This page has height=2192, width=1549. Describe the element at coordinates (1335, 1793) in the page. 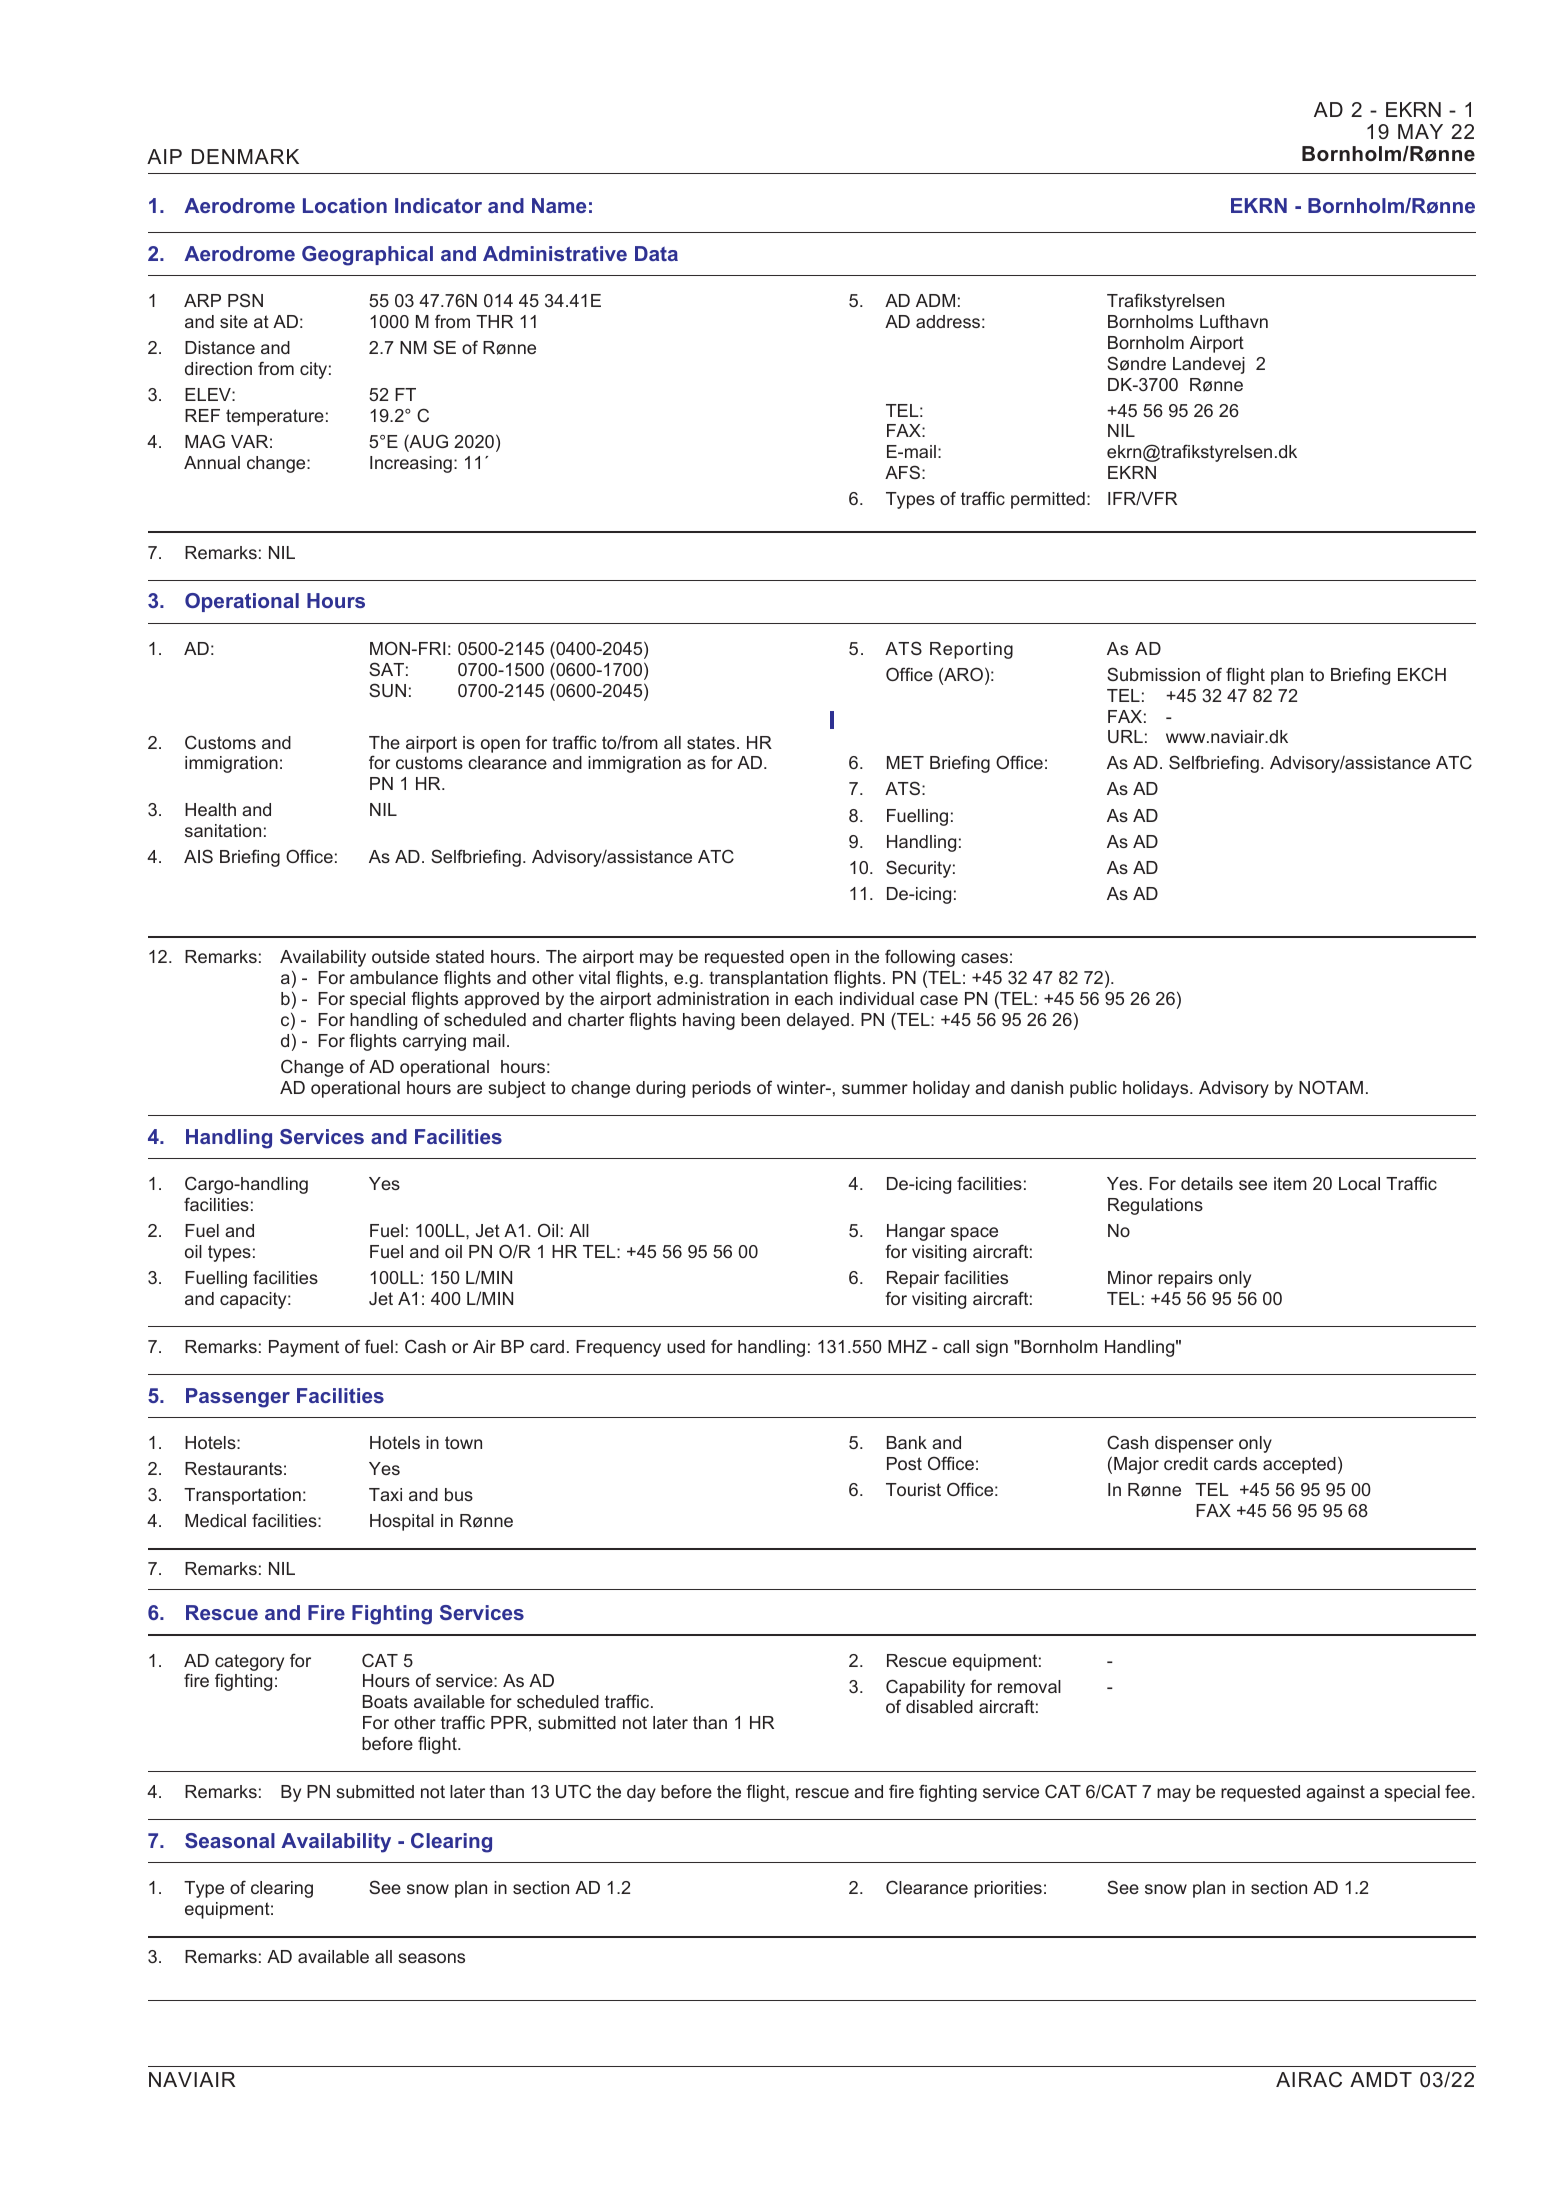

I see `against` at that location.
